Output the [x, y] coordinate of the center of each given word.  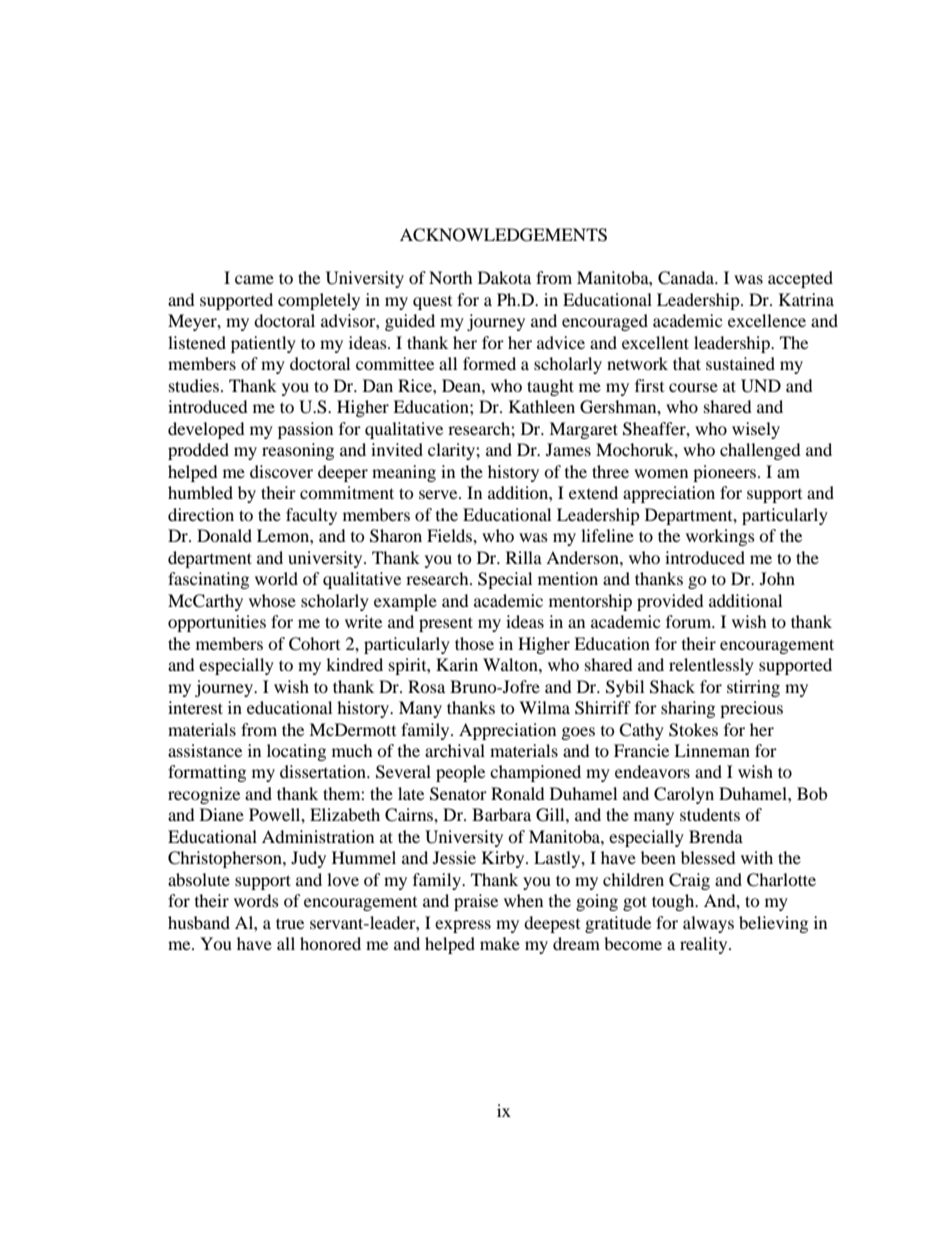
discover [281, 471]
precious [751, 709]
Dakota [504, 277]
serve [439, 494]
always [708, 924]
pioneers [726, 473]
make [500, 943]
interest [195, 707]
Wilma [544, 707]
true [290, 923]
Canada [687, 278]
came [254, 279]
